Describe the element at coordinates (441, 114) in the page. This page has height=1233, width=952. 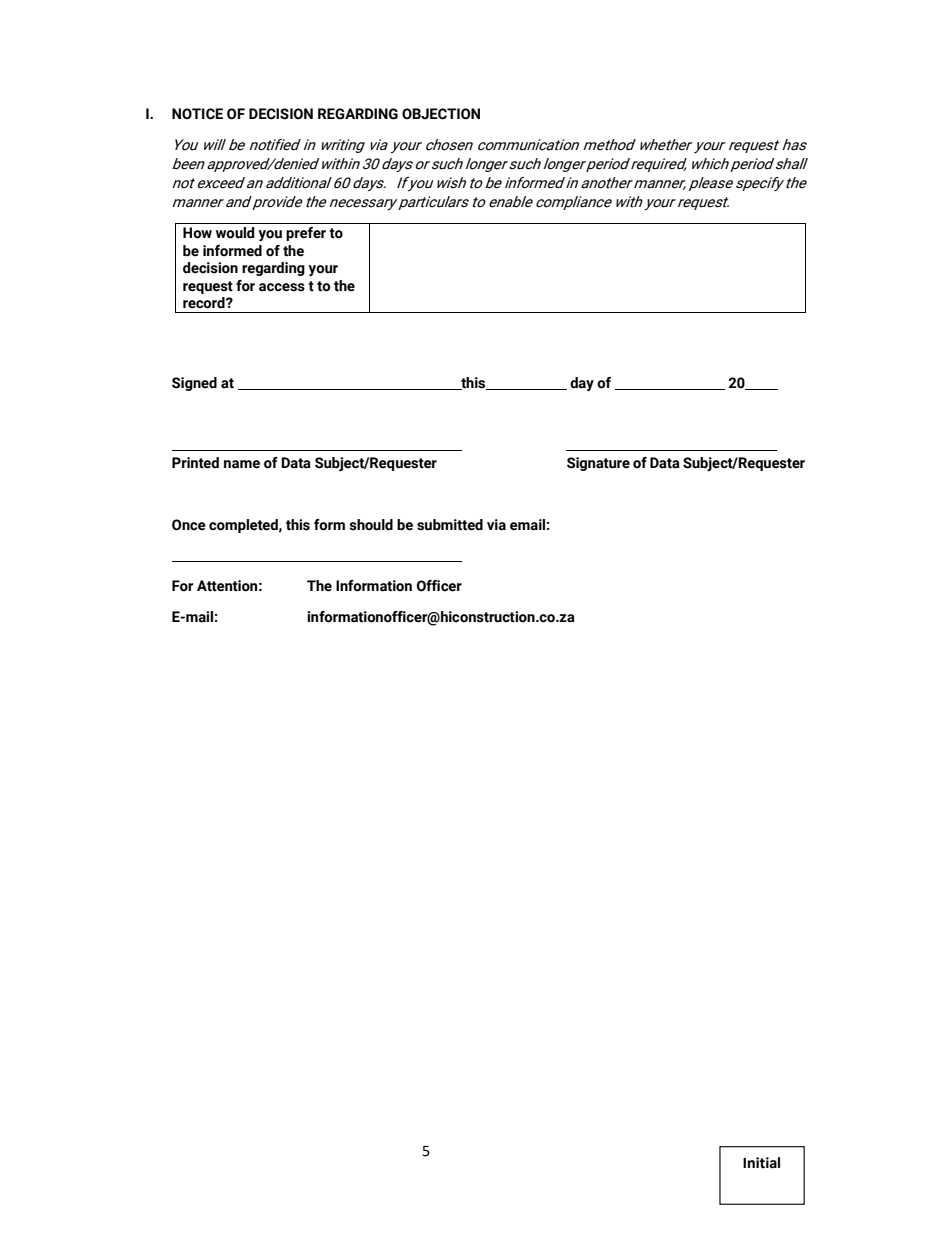
I see `OBJECTION` at that location.
